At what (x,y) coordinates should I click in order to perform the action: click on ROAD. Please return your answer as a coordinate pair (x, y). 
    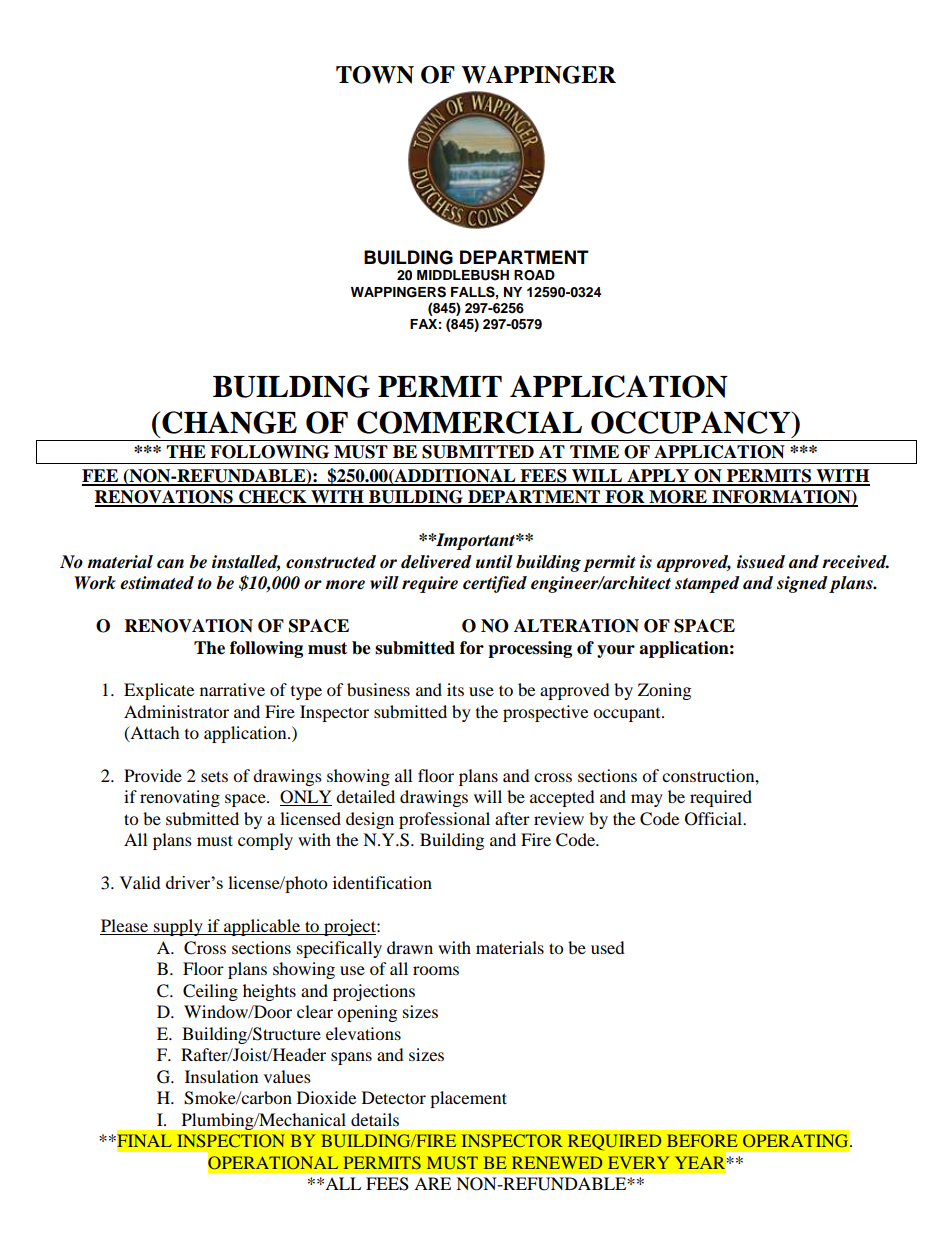
    Looking at the image, I should click on (534, 275).
